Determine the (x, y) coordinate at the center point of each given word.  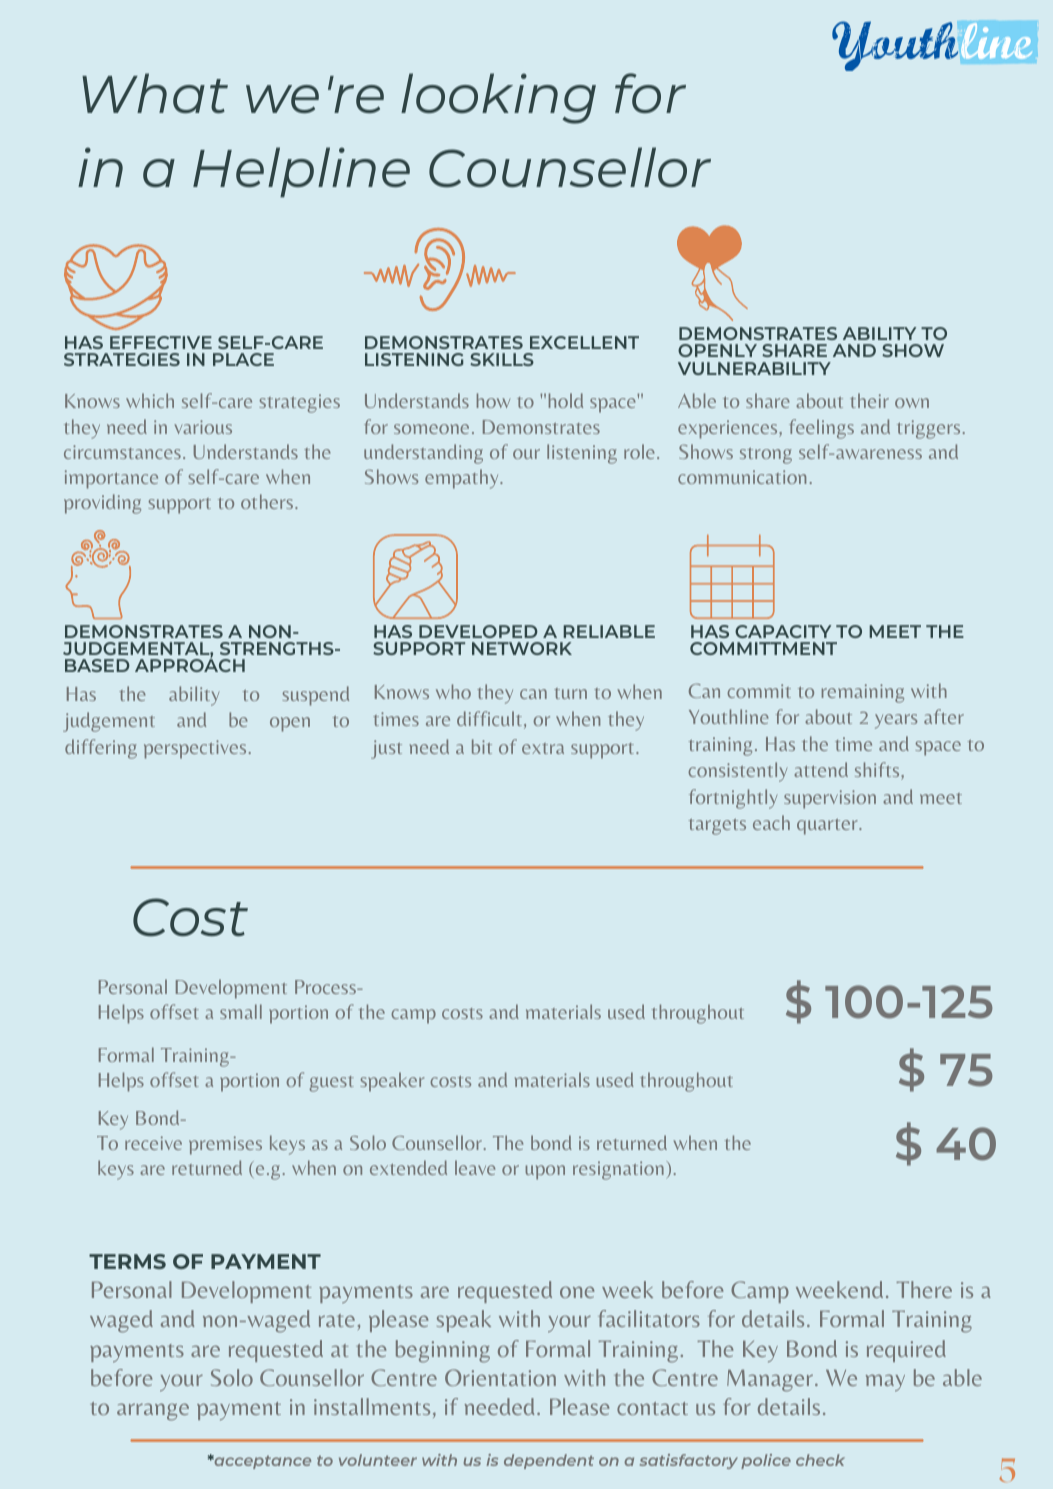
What (155, 93)
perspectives (195, 749)
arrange (153, 1412)
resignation (618, 1170)
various (203, 427)
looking (498, 98)
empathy (463, 479)
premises (225, 1145)
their (869, 400)
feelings (821, 429)
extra (543, 748)
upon (545, 1172)
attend (821, 769)
